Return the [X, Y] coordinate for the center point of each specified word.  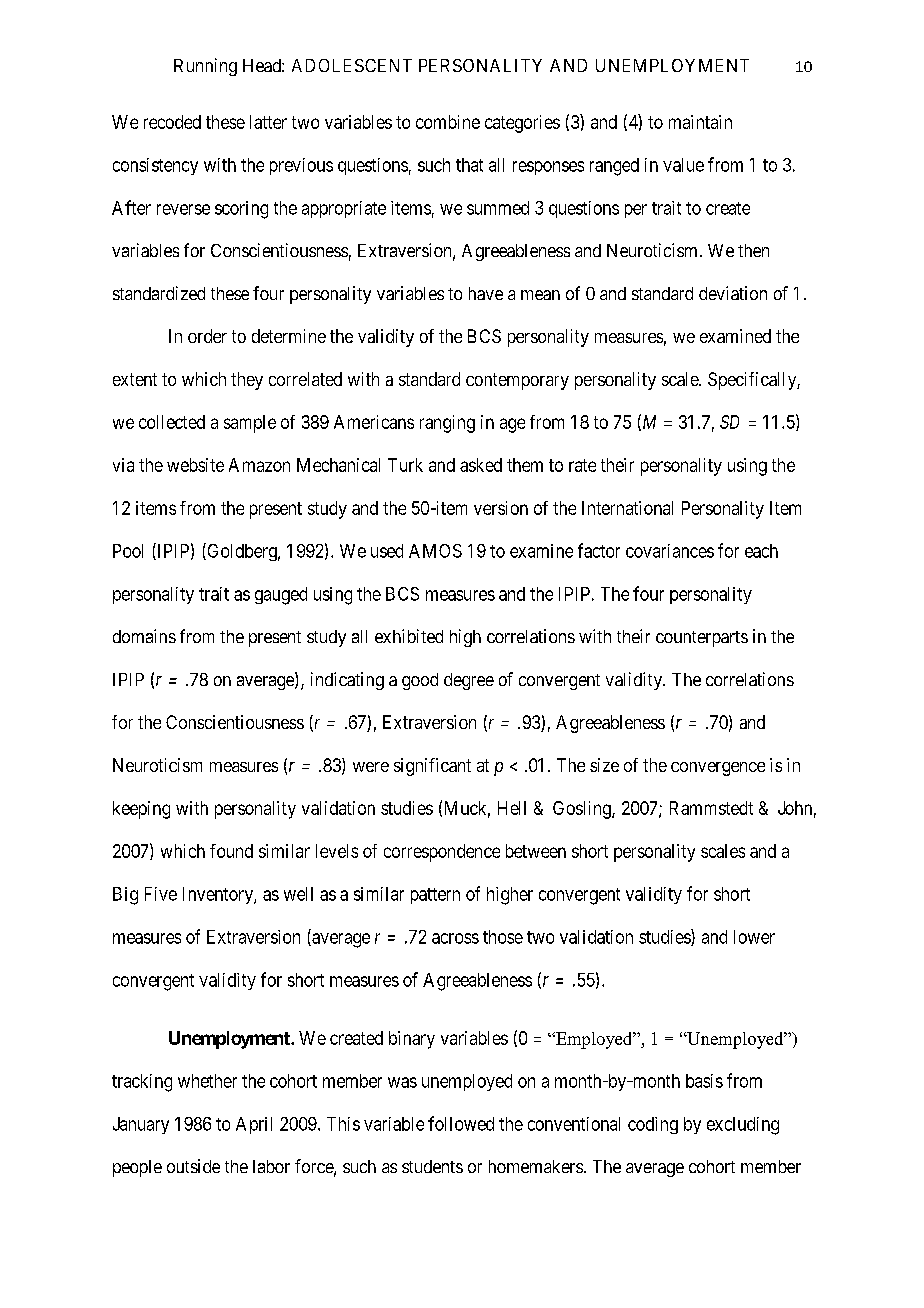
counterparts [702, 639]
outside [193, 1166]
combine [448, 122]
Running [205, 67]
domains [144, 636]
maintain [700, 122]
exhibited [409, 636]
